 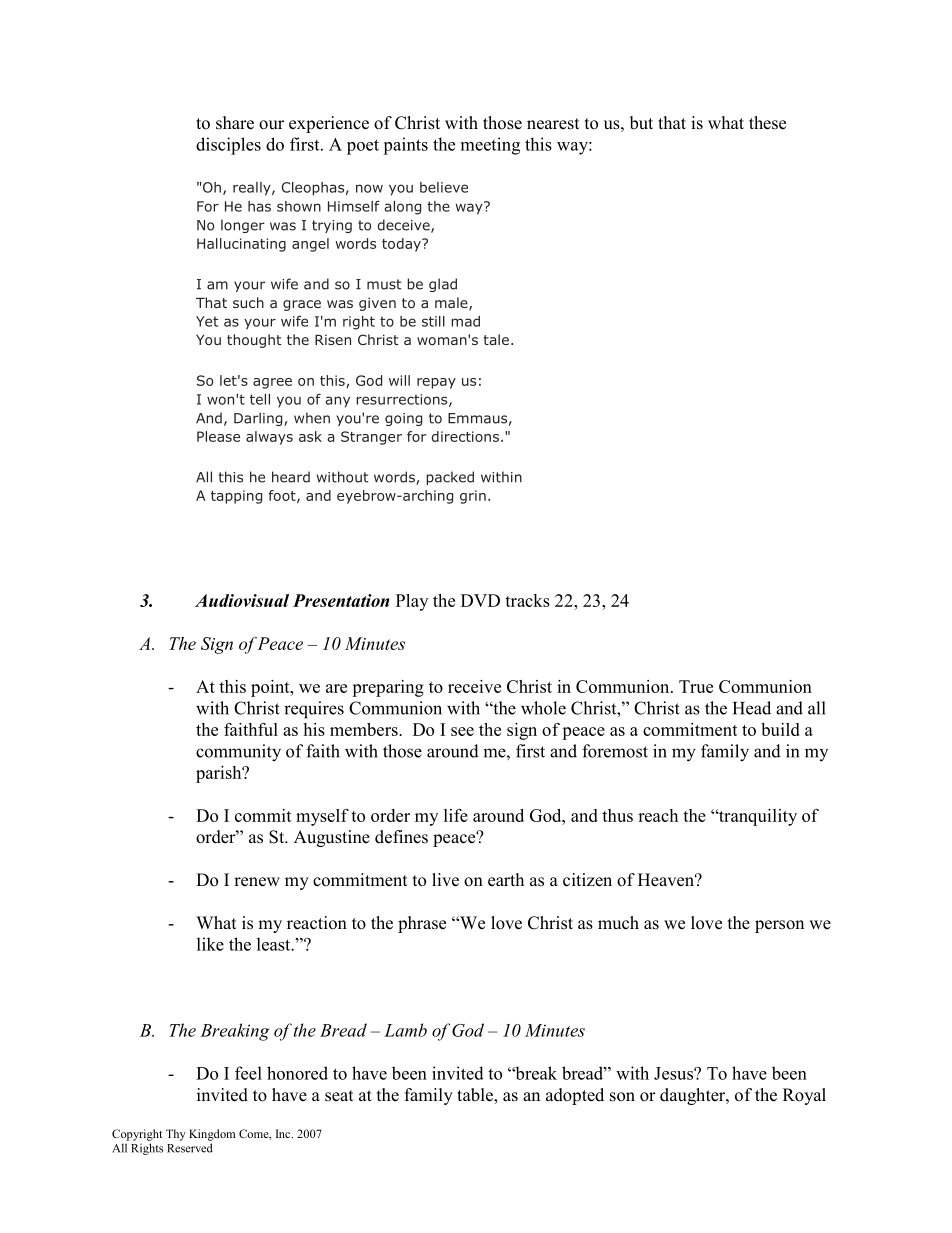 I want to click on Audiovisual, so click(x=242, y=600).
